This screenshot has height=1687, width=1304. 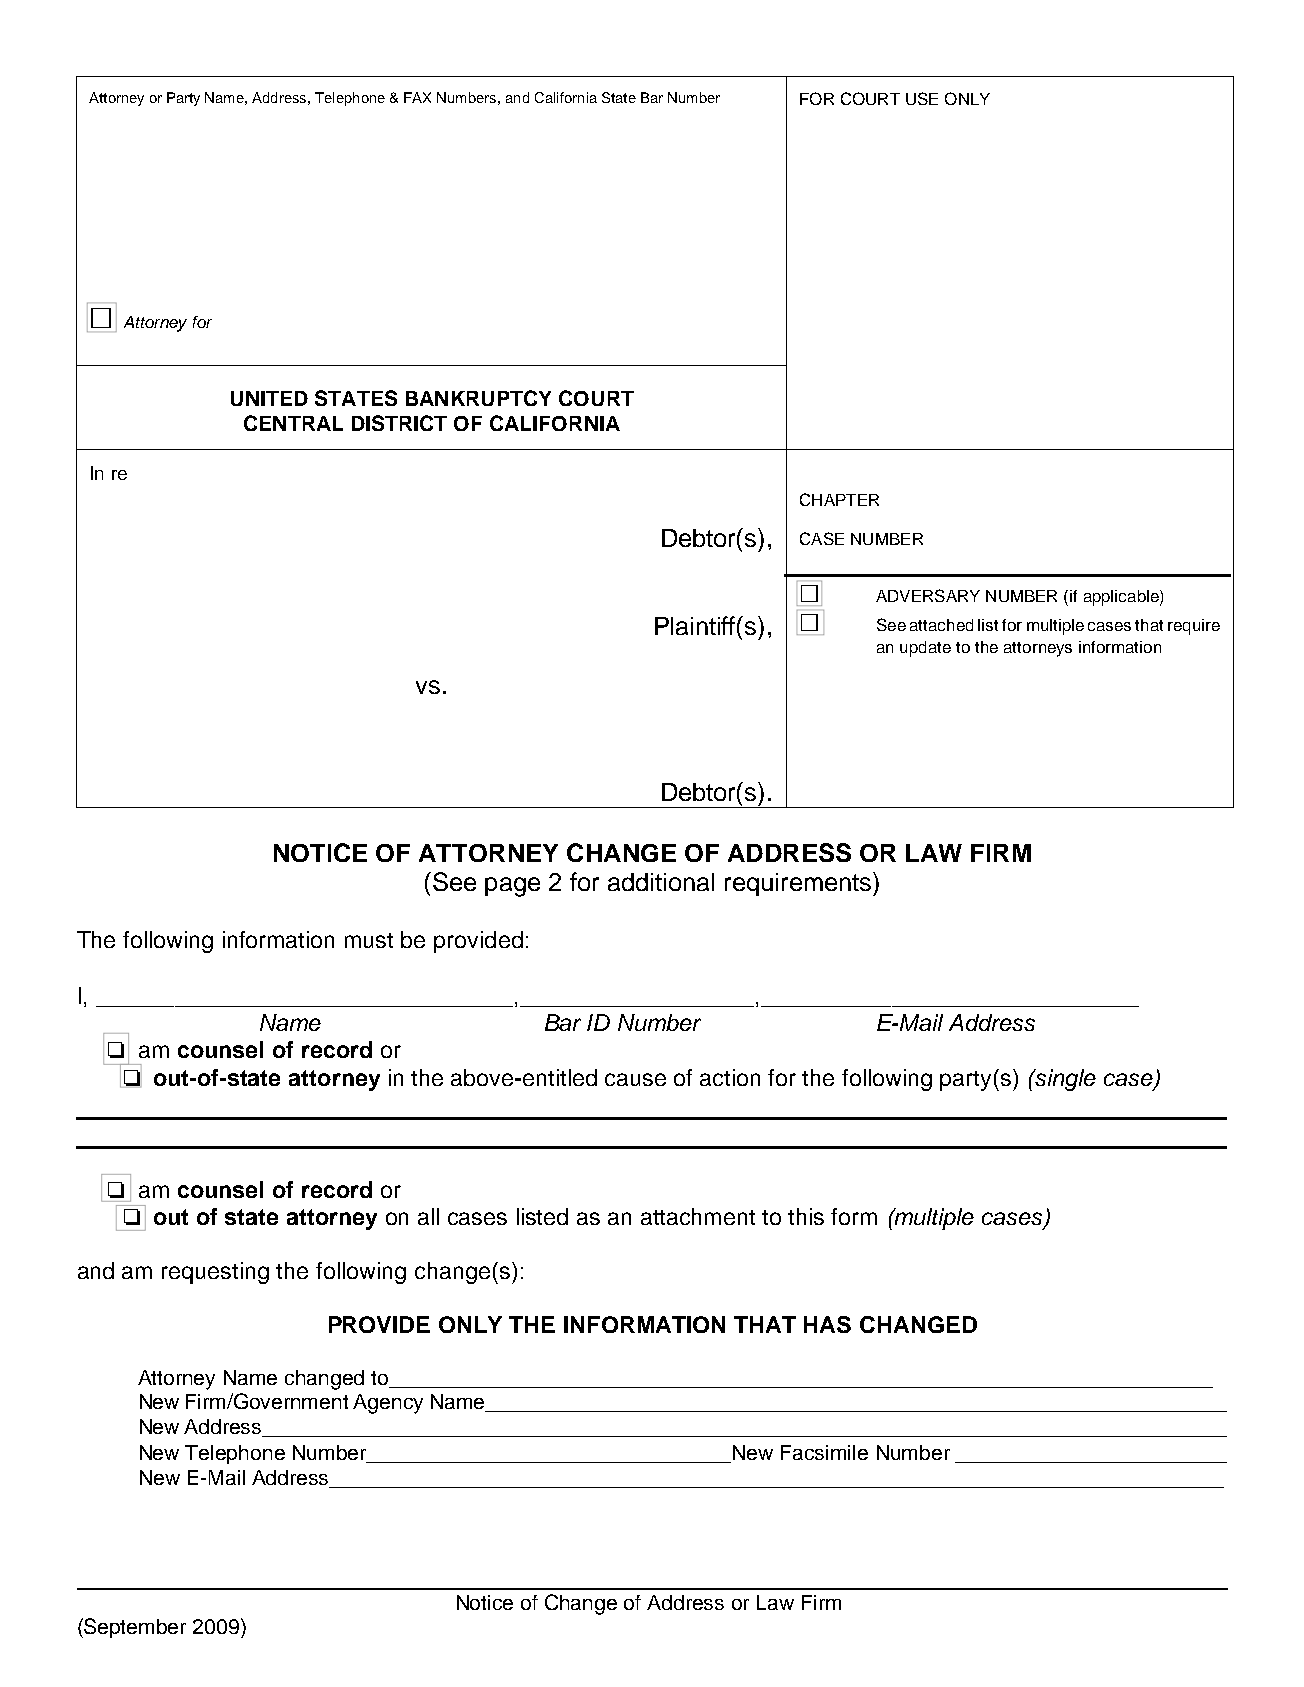 I want to click on HAS, so click(x=827, y=1324).
